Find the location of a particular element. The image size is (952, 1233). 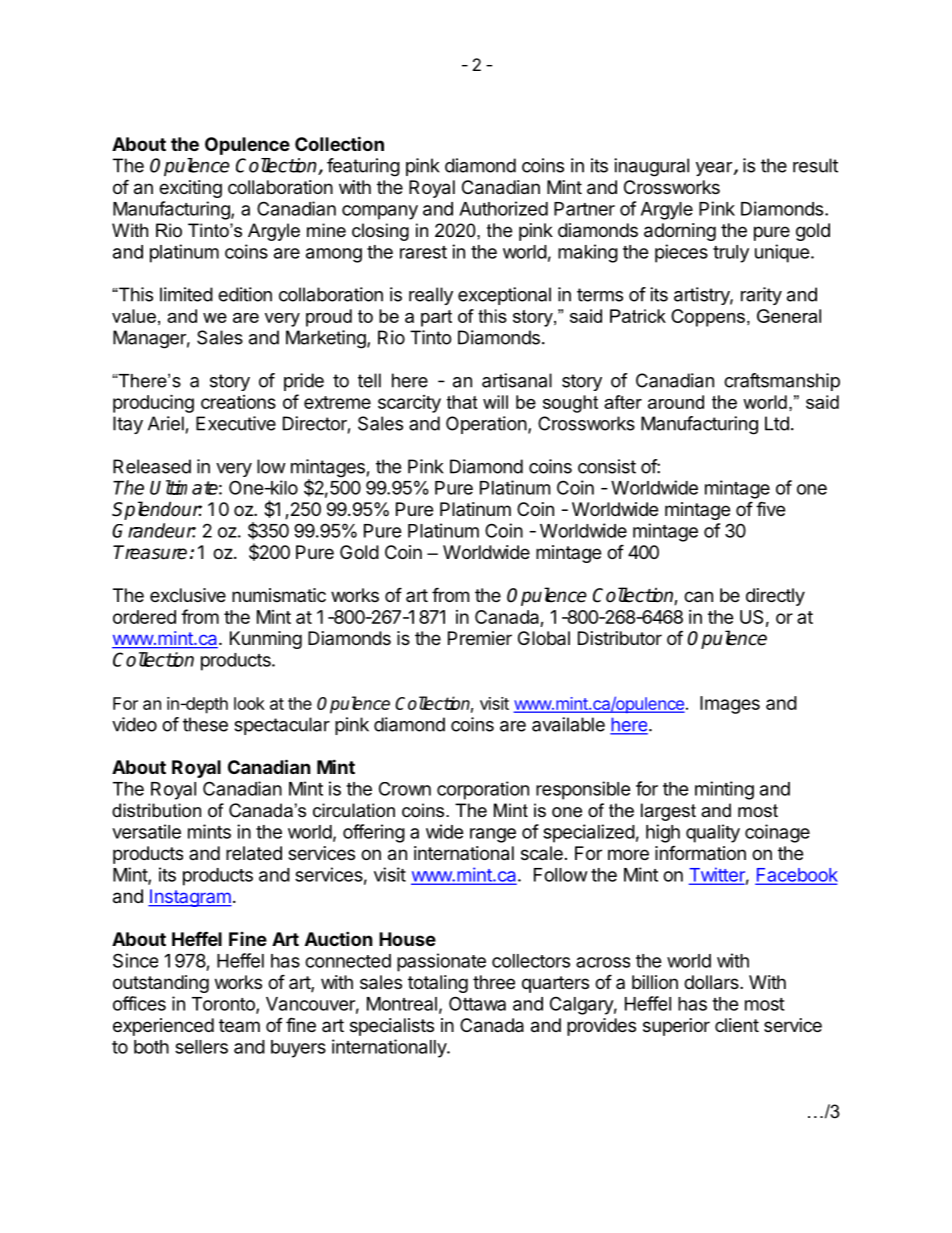

exciting is located at coordinates (190, 189).
